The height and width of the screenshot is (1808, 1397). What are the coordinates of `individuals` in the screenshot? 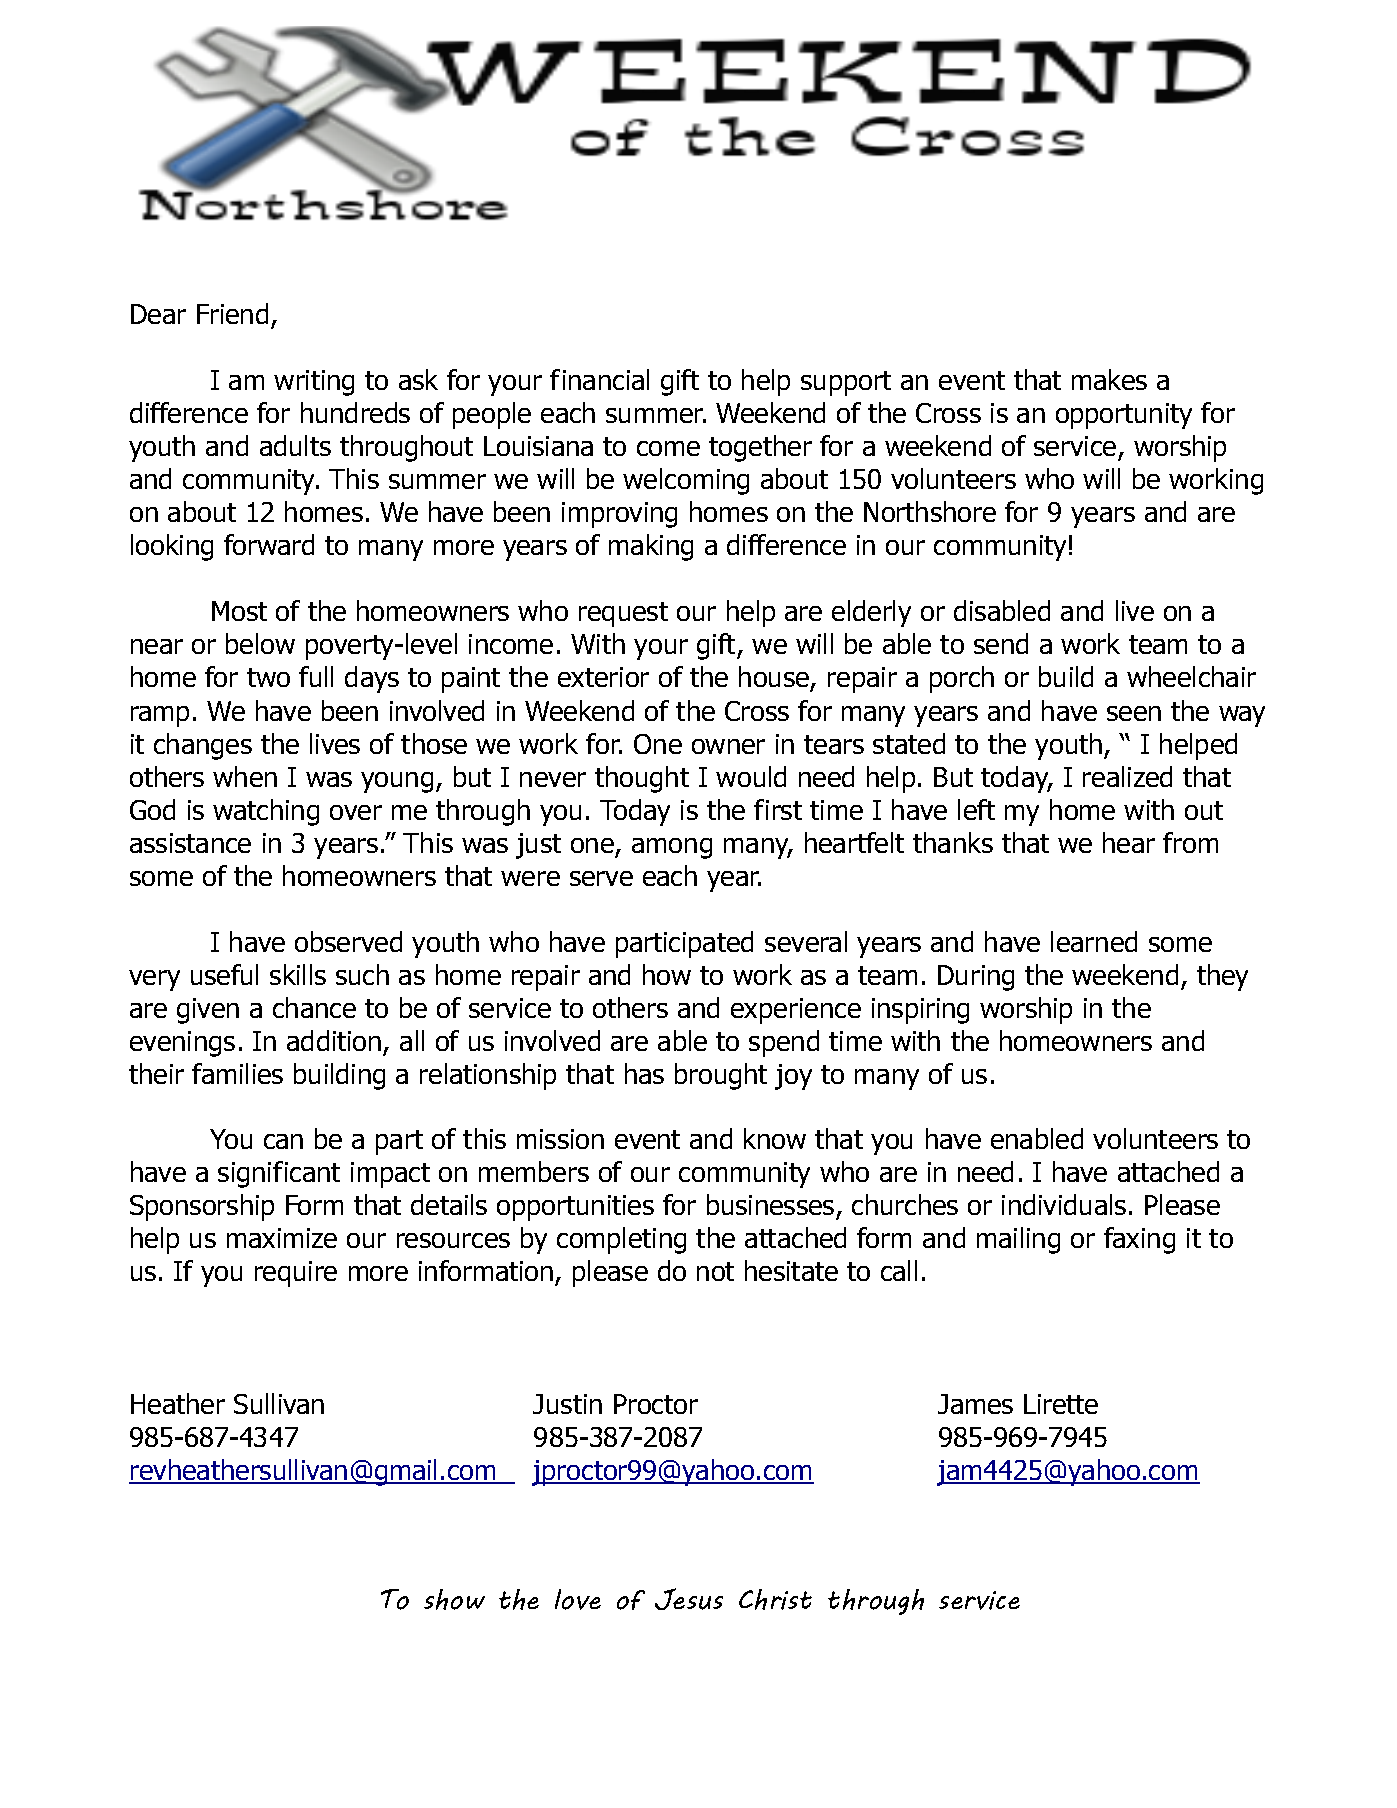 It's located at (1064, 1204).
